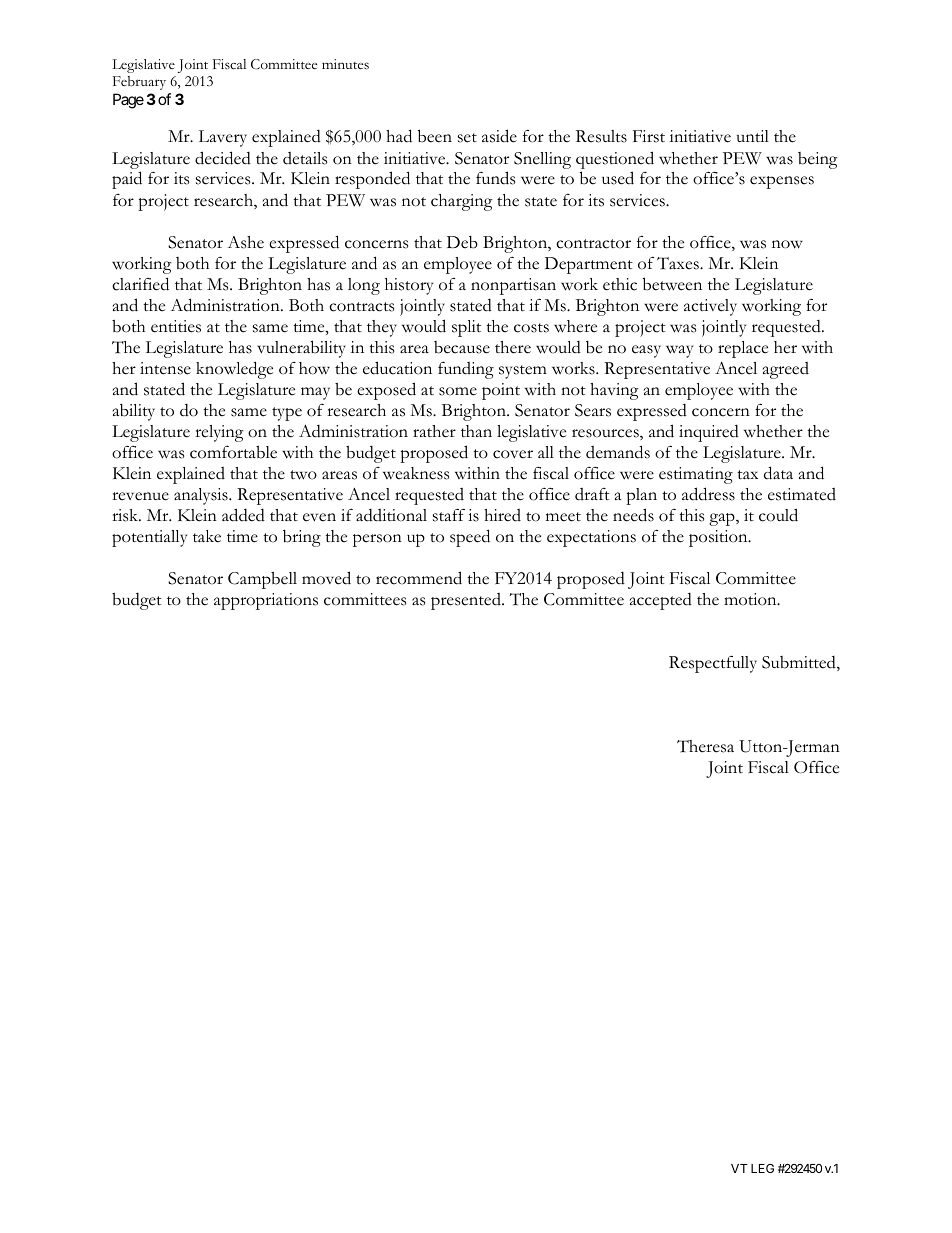 The width and height of the page is (952, 1233). Describe the element at coordinates (743, 349) in the page. I see `replace` at that location.
